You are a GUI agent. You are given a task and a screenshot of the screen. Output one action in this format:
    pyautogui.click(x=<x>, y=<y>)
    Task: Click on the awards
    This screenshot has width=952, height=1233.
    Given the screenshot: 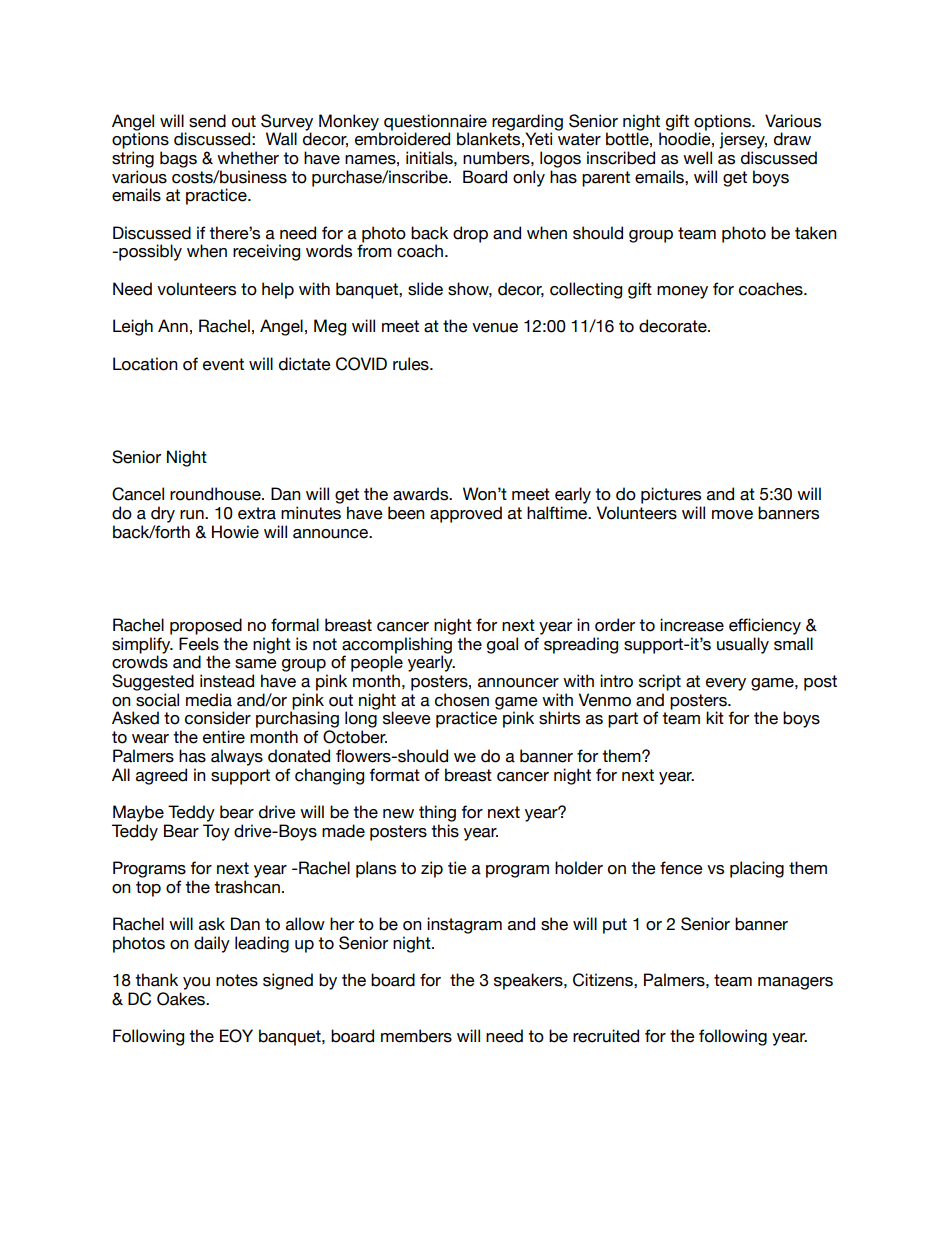 What is the action you would take?
    pyautogui.click(x=422, y=494)
